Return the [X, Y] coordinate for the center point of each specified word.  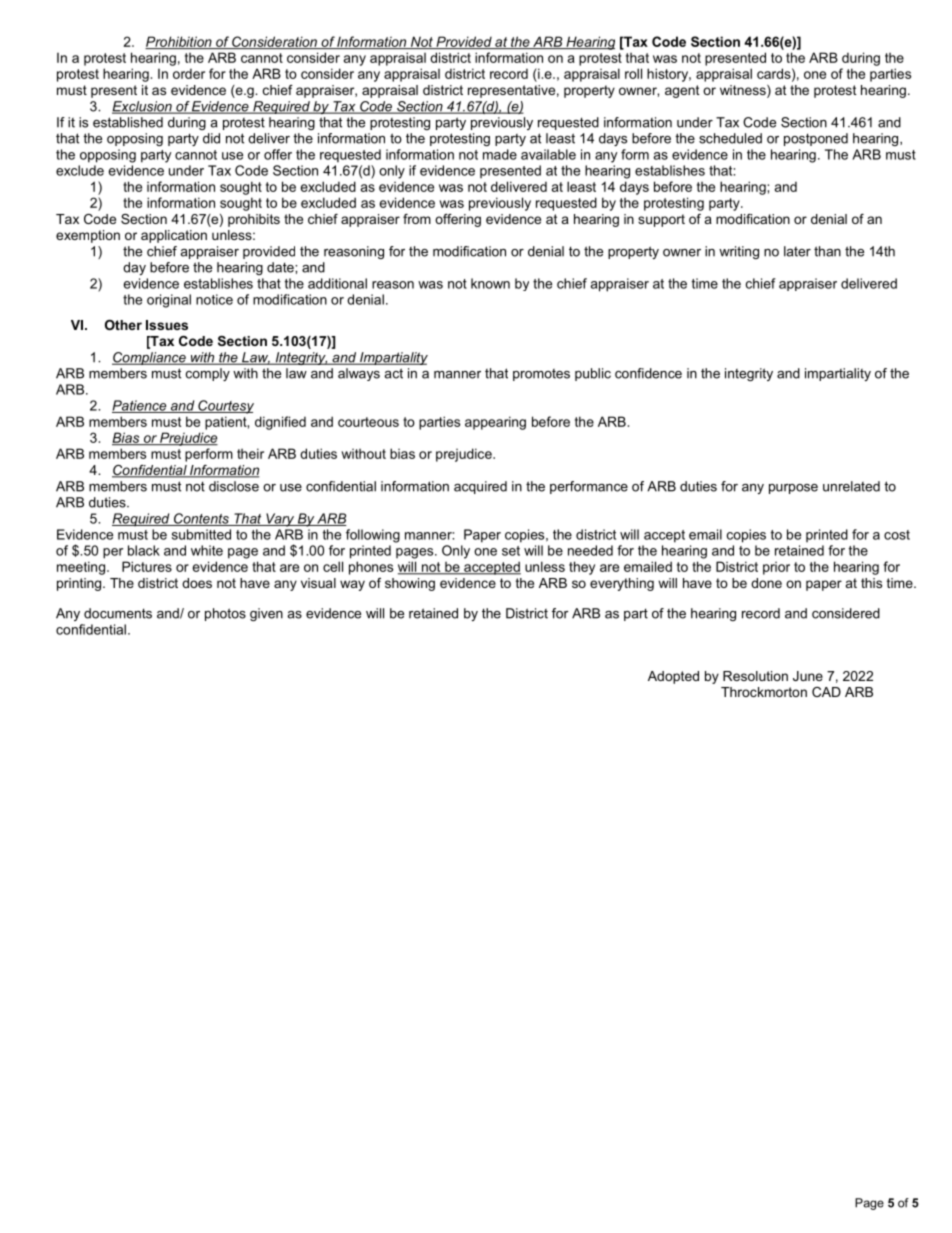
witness [744, 91]
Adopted [673, 677]
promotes [541, 375]
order [189, 73]
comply [208, 374]
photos [225, 614]
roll [633, 73]
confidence [648, 373]
